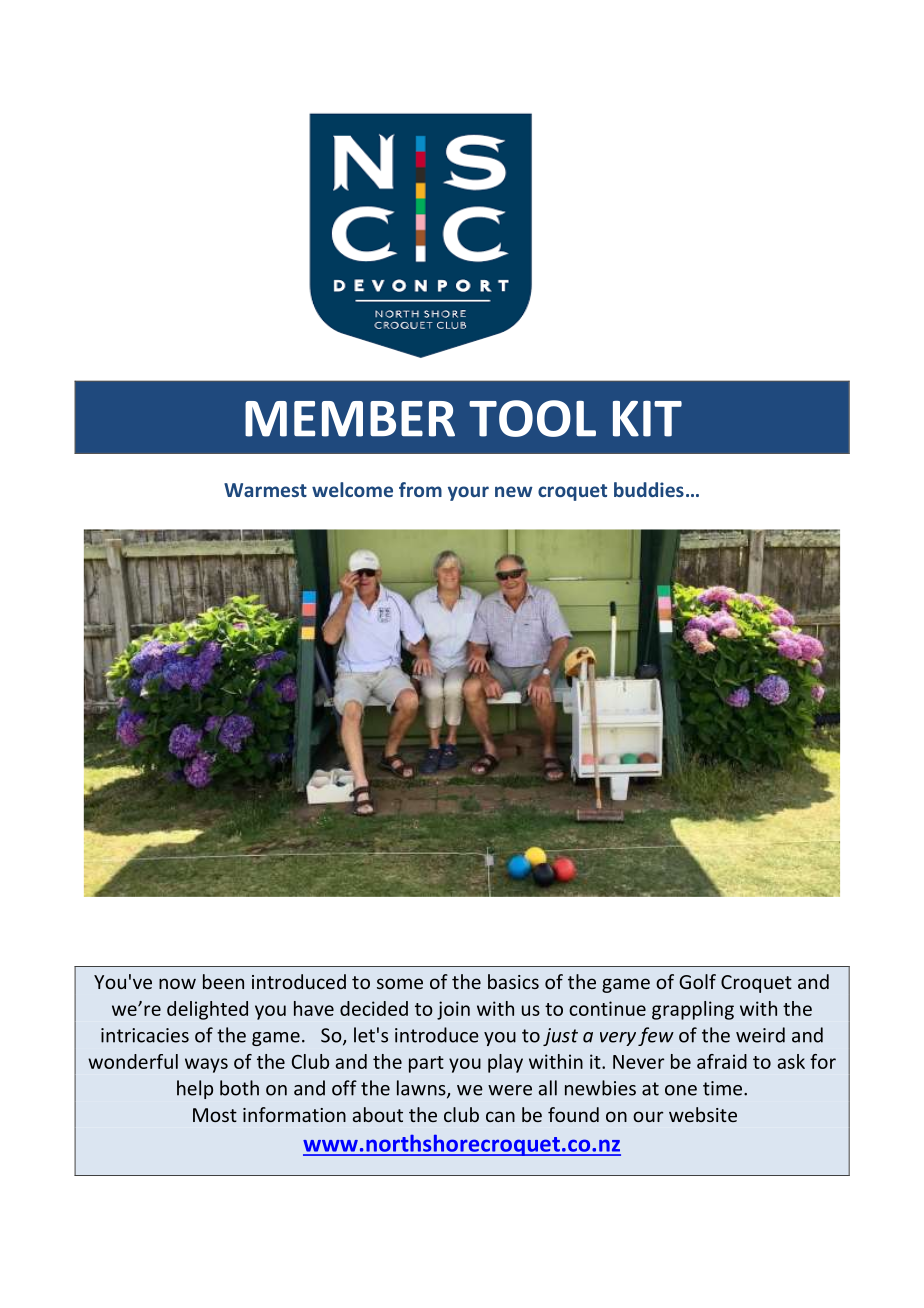  I want to click on been, so click(223, 981).
